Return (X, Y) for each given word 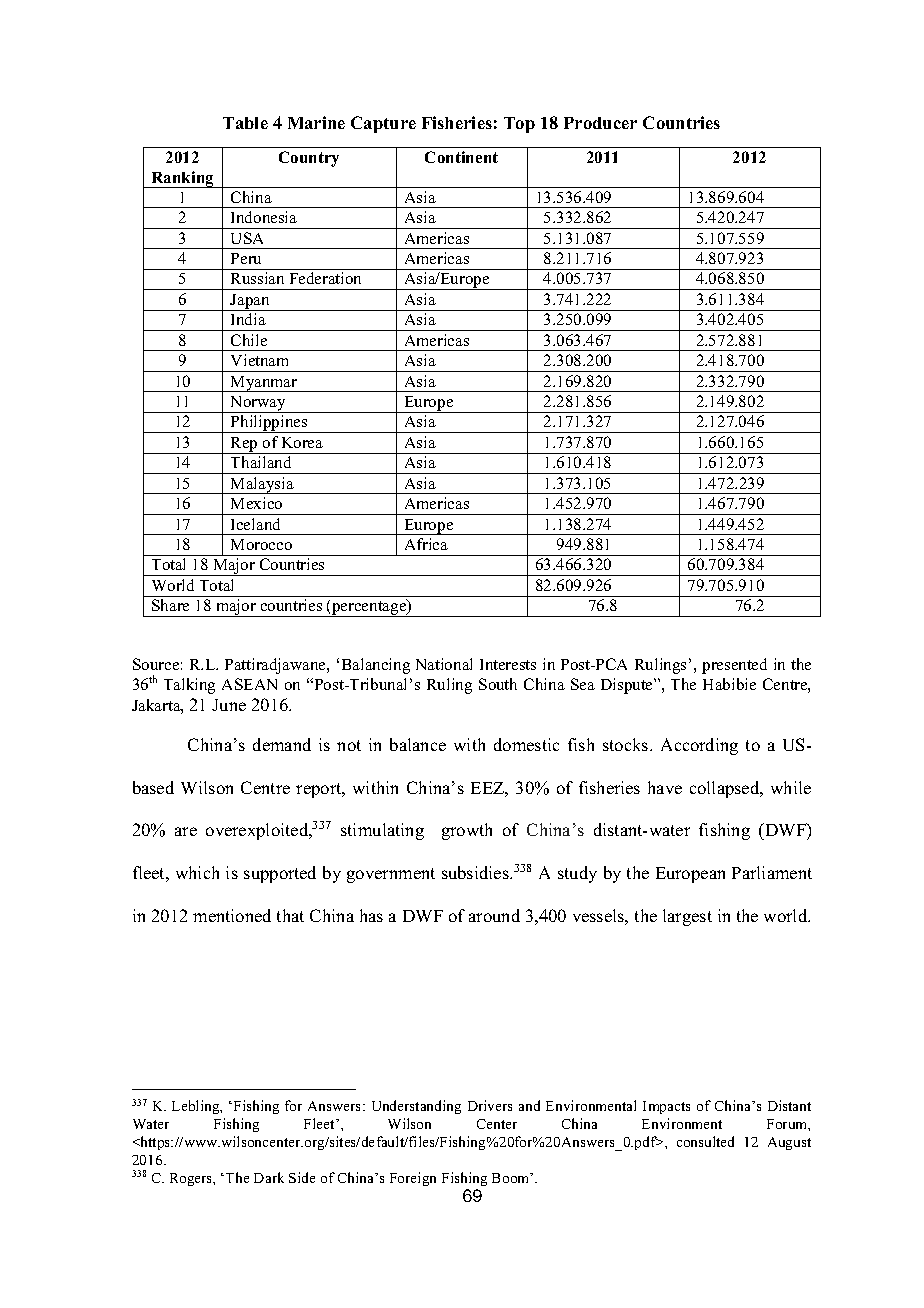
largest (687, 917)
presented (734, 666)
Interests (508, 664)
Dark (269, 1177)
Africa (426, 544)
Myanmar (264, 384)
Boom (512, 1178)
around (494, 915)
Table (245, 123)
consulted (705, 1141)
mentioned (232, 915)
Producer (600, 123)
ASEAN (249, 684)
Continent (461, 157)
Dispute (628, 686)
